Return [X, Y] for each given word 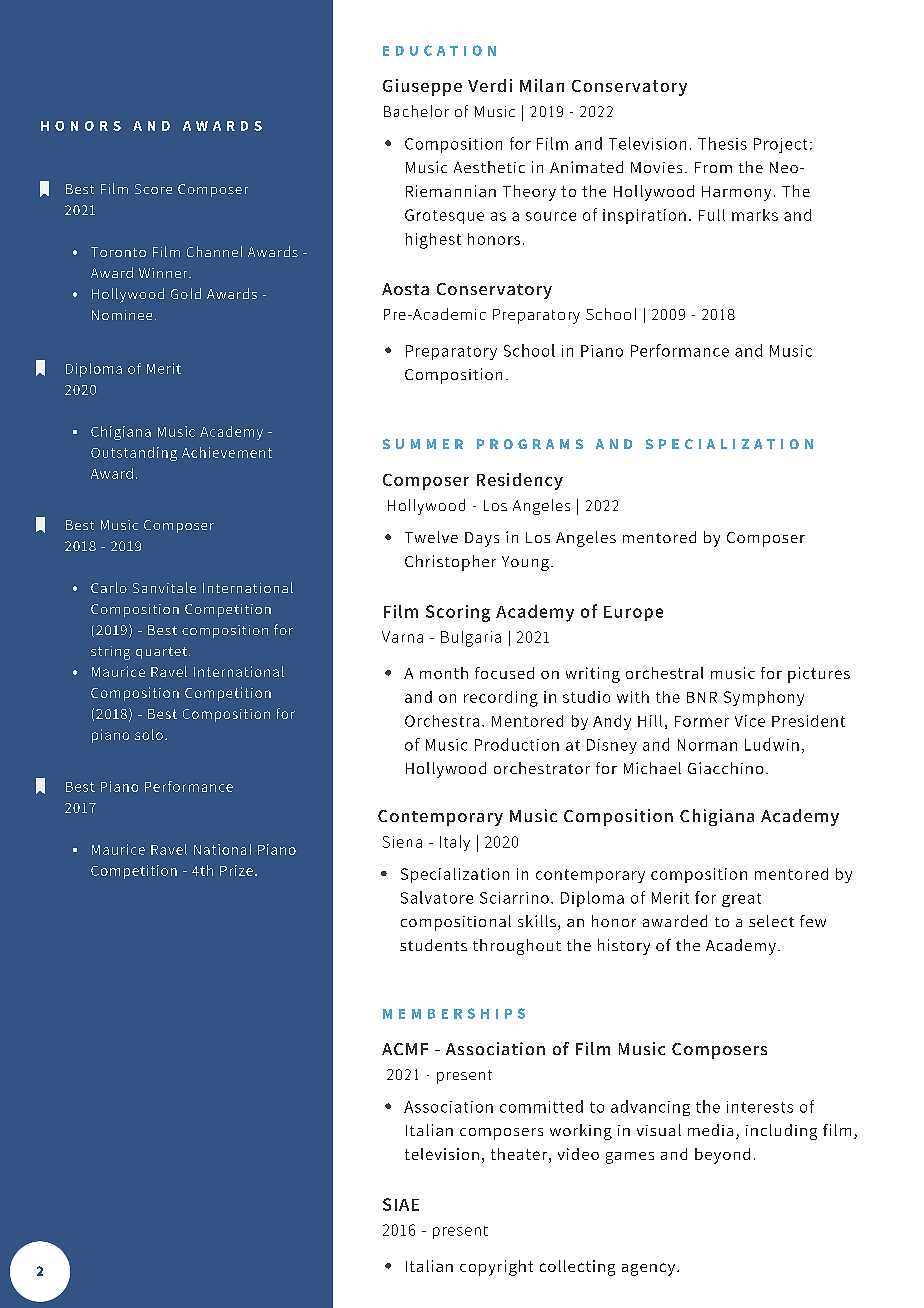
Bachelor [416, 111]
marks [755, 215]
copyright [496, 1268]
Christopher [450, 563]
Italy [455, 843]
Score [153, 189]
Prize [236, 870]
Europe [633, 613]
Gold [186, 293]
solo [149, 734]
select [771, 921]
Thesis [722, 143]
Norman [707, 745]
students [433, 945]
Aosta [405, 289]
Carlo [109, 587]
